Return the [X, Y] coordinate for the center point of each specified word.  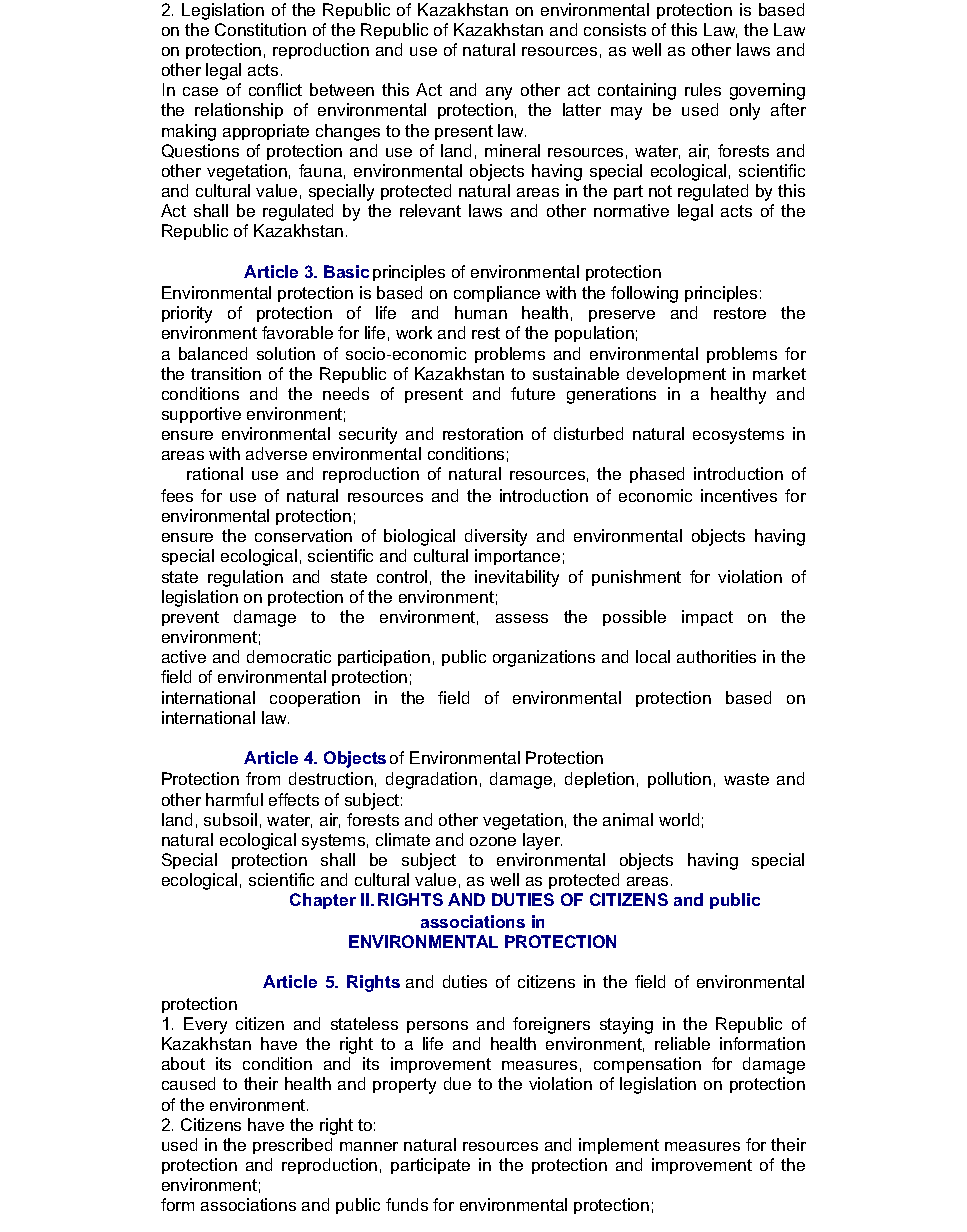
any [499, 93]
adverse [276, 453]
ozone [493, 841]
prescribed [292, 1146]
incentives [739, 495]
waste [746, 779]
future [533, 393]
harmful [234, 799]
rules [703, 89]
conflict [275, 89]
